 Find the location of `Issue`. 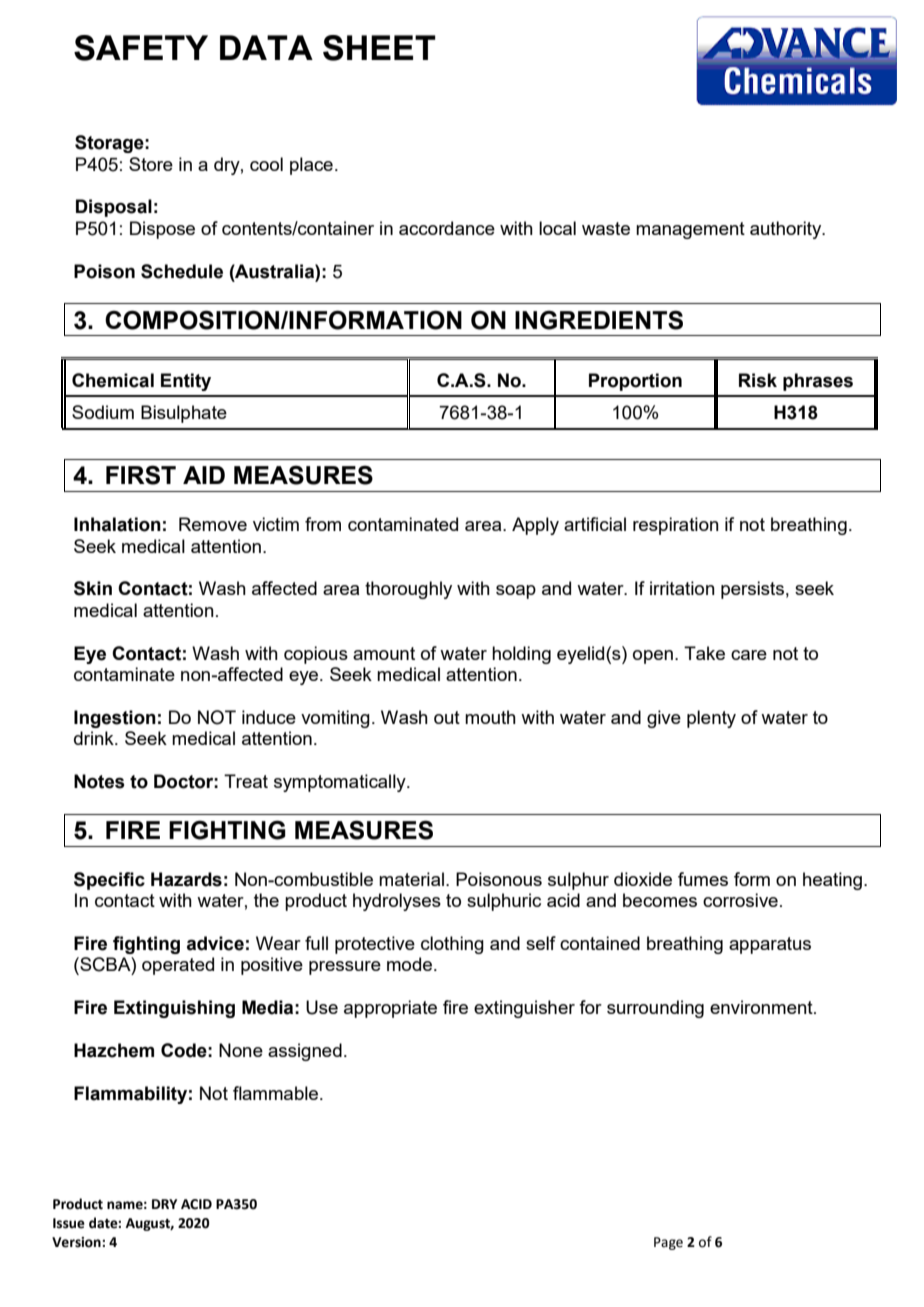

Issue is located at coordinates (69, 1223).
